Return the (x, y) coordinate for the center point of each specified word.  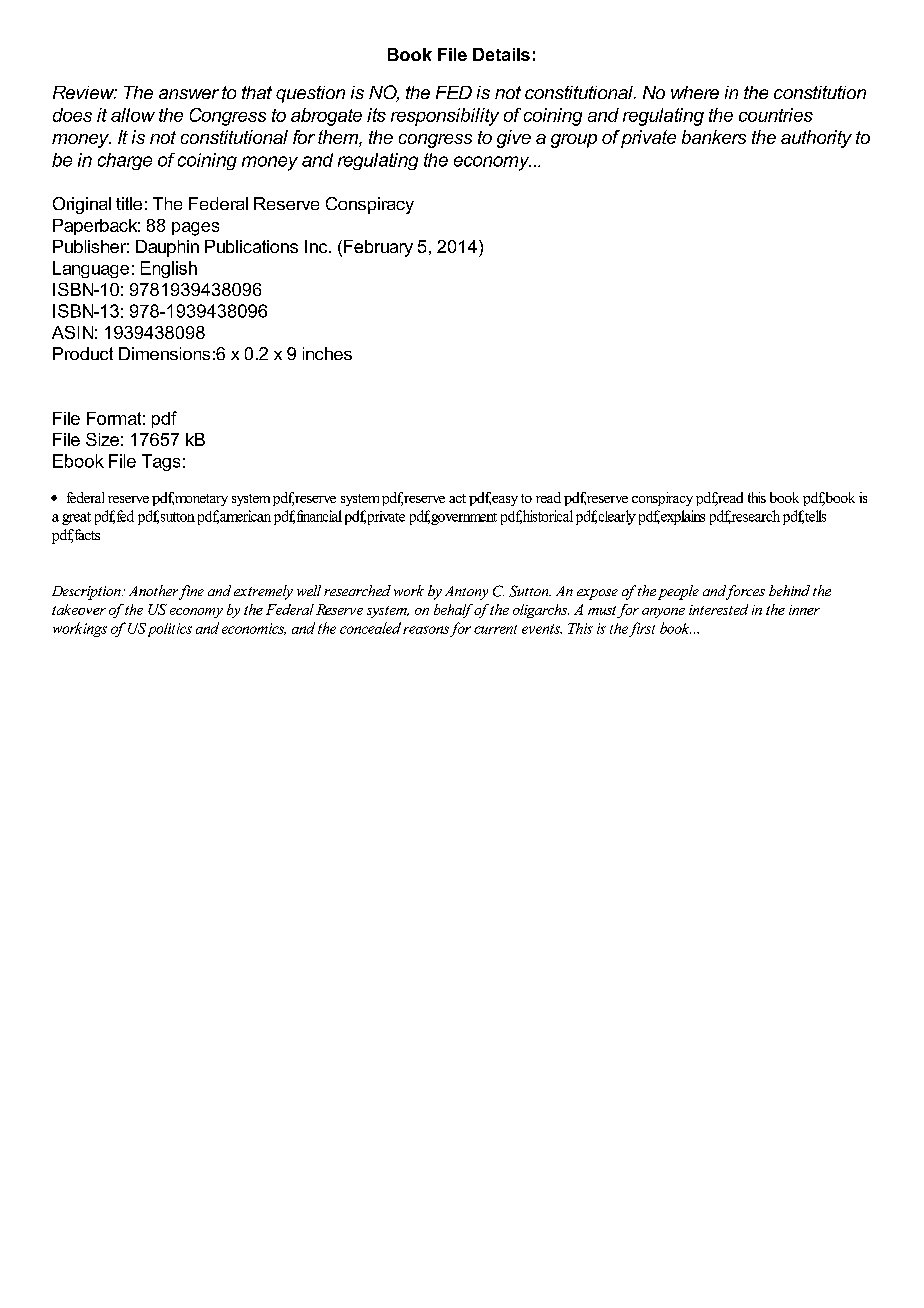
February (378, 248)
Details (501, 54)
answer (189, 94)
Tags (161, 462)
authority (816, 139)
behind (789, 590)
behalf (453, 611)
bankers (714, 137)
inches (327, 353)
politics (170, 630)
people (678, 592)
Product (83, 353)
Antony (466, 593)
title (129, 203)
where (695, 92)
